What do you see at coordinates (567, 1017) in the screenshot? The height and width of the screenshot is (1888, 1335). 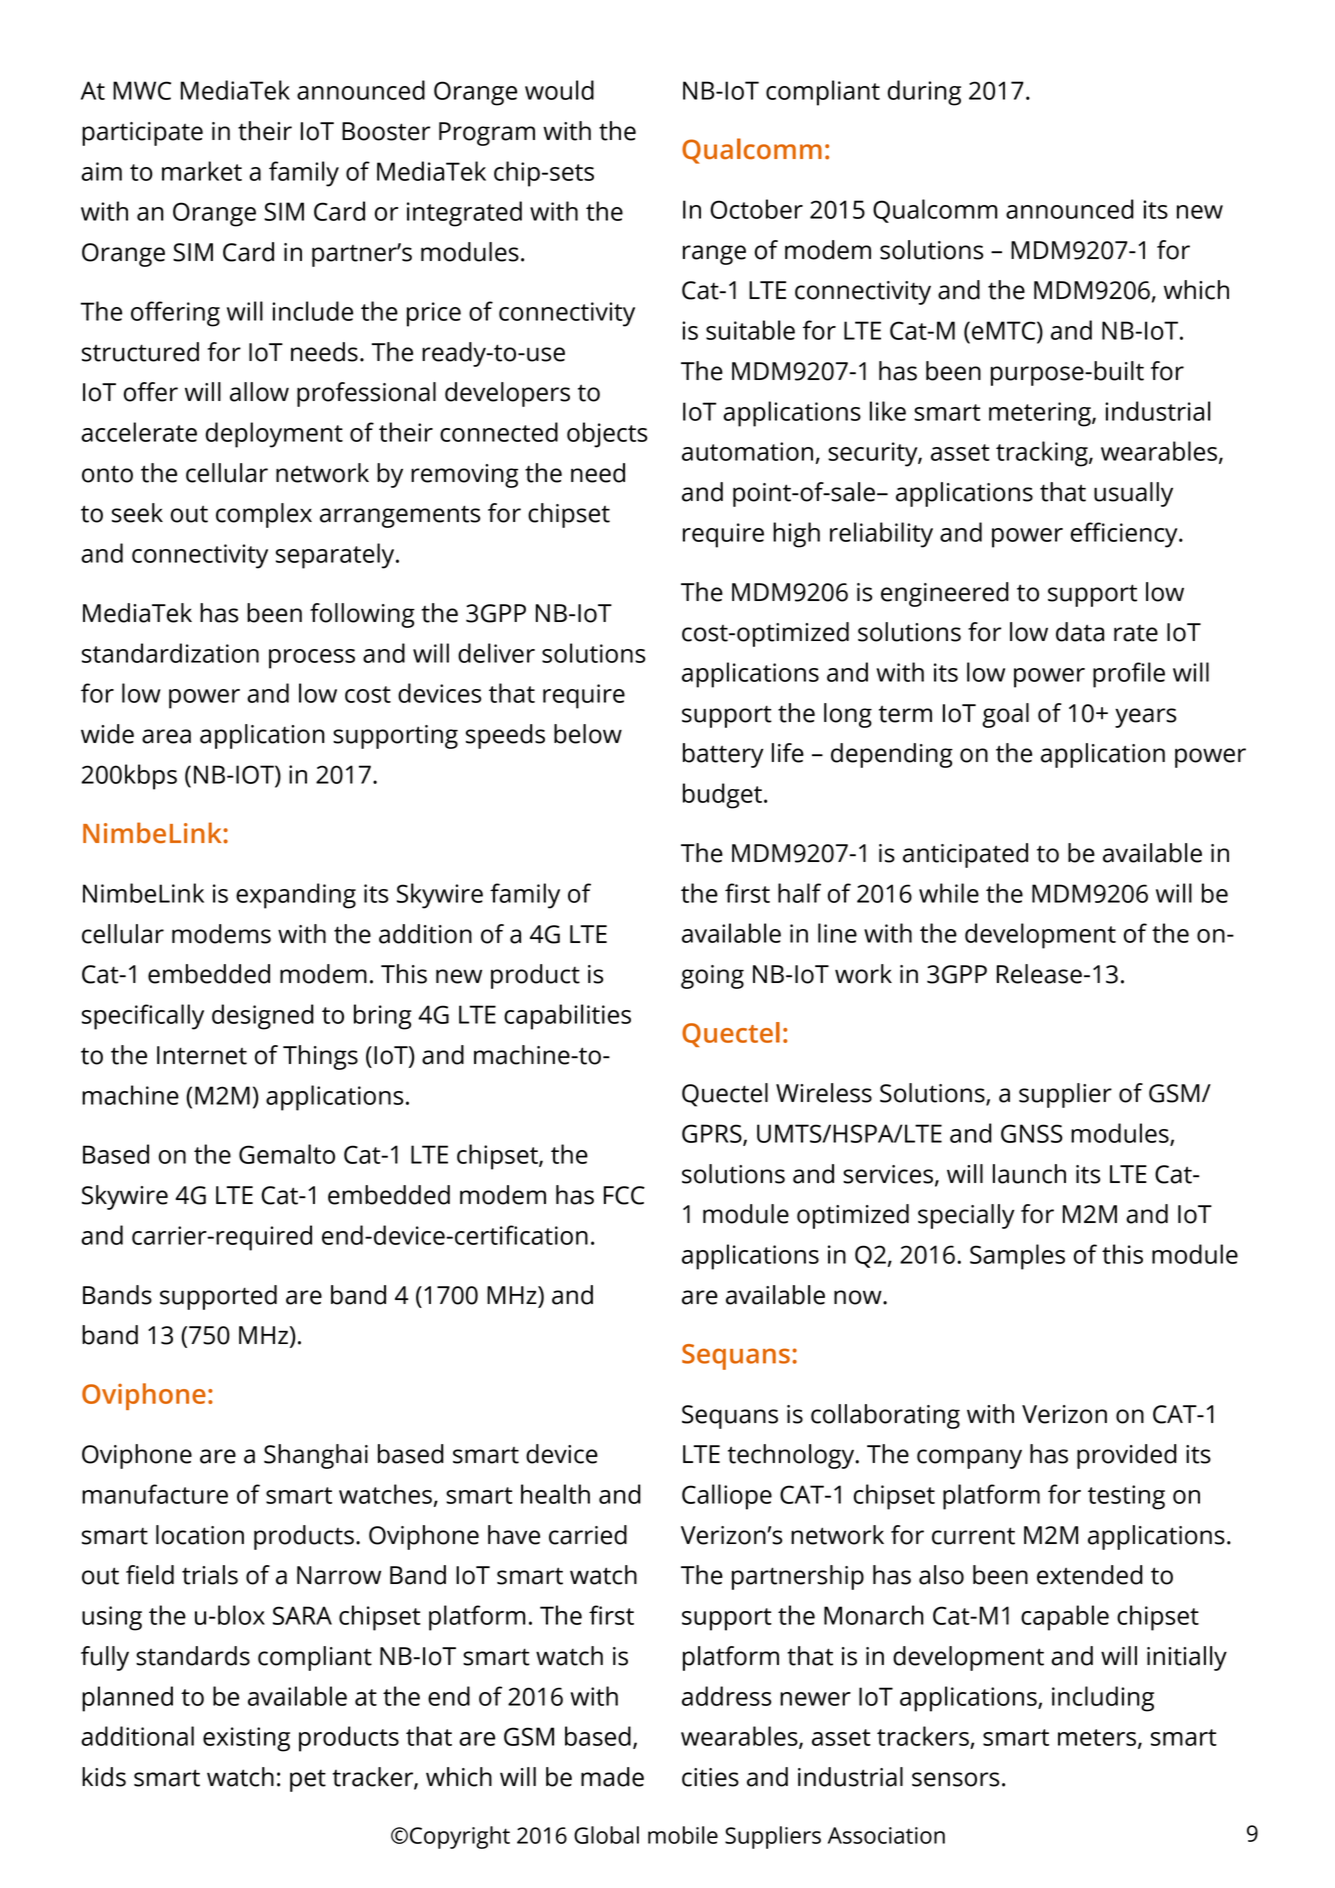 I see `capabilities` at bounding box center [567, 1017].
